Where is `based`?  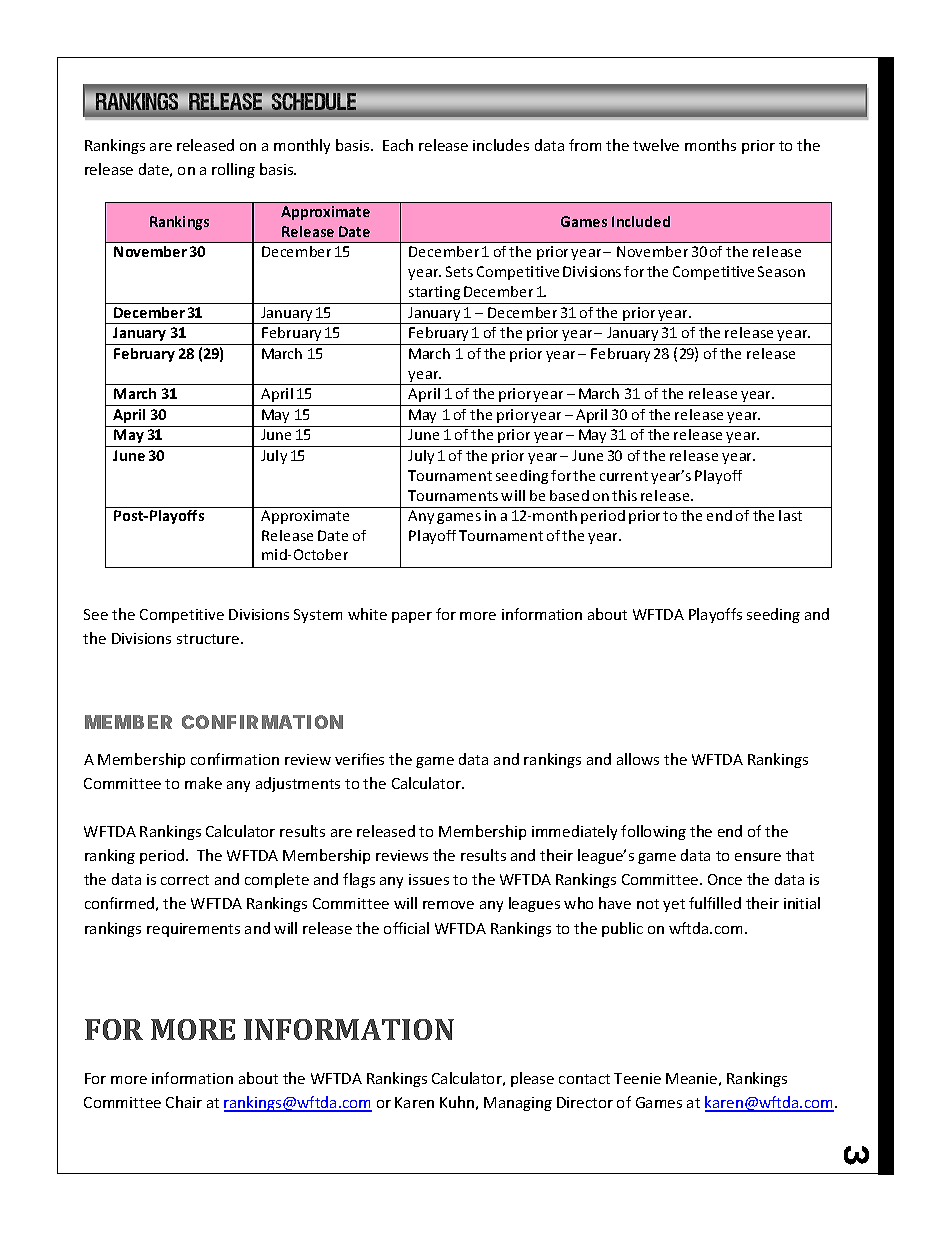 based is located at coordinates (569, 495).
